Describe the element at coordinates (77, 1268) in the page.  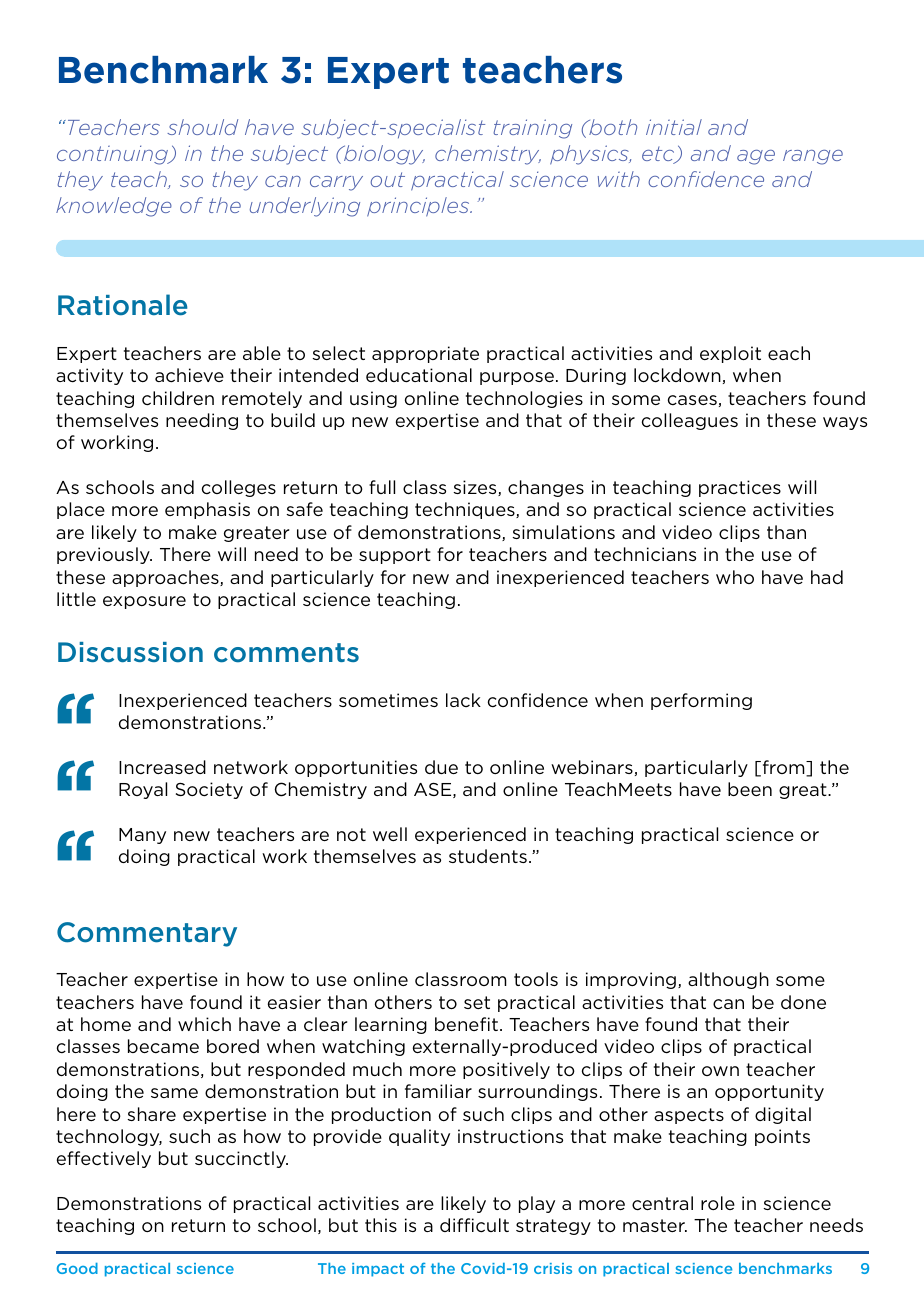
I see `Good` at that location.
